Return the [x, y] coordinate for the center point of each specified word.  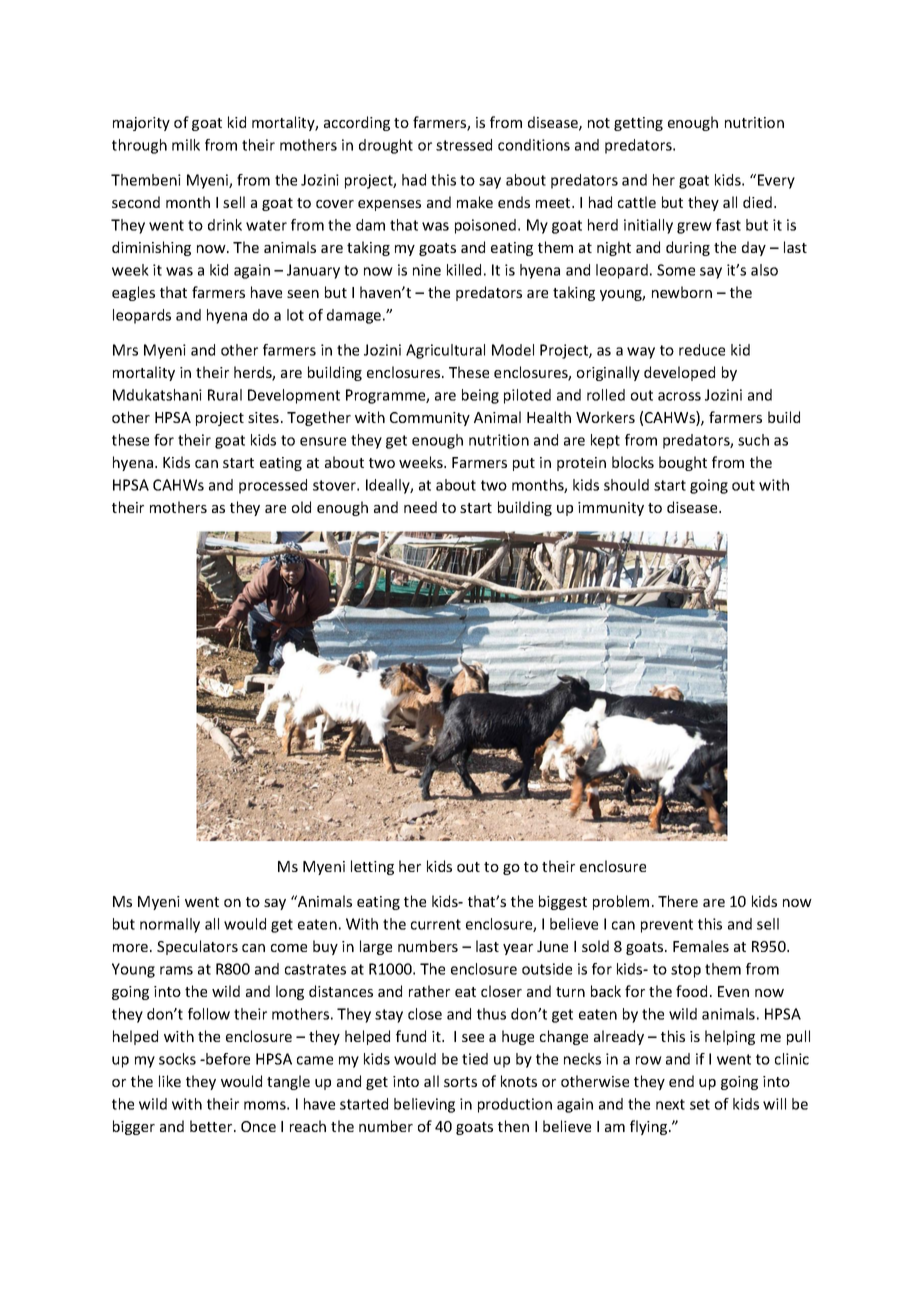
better [212, 1126]
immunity [611, 509]
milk [186, 145]
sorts [460, 1082]
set [700, 1104]
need [420, 507]
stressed [464, 145]
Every [776, 181]
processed [273, 486]
